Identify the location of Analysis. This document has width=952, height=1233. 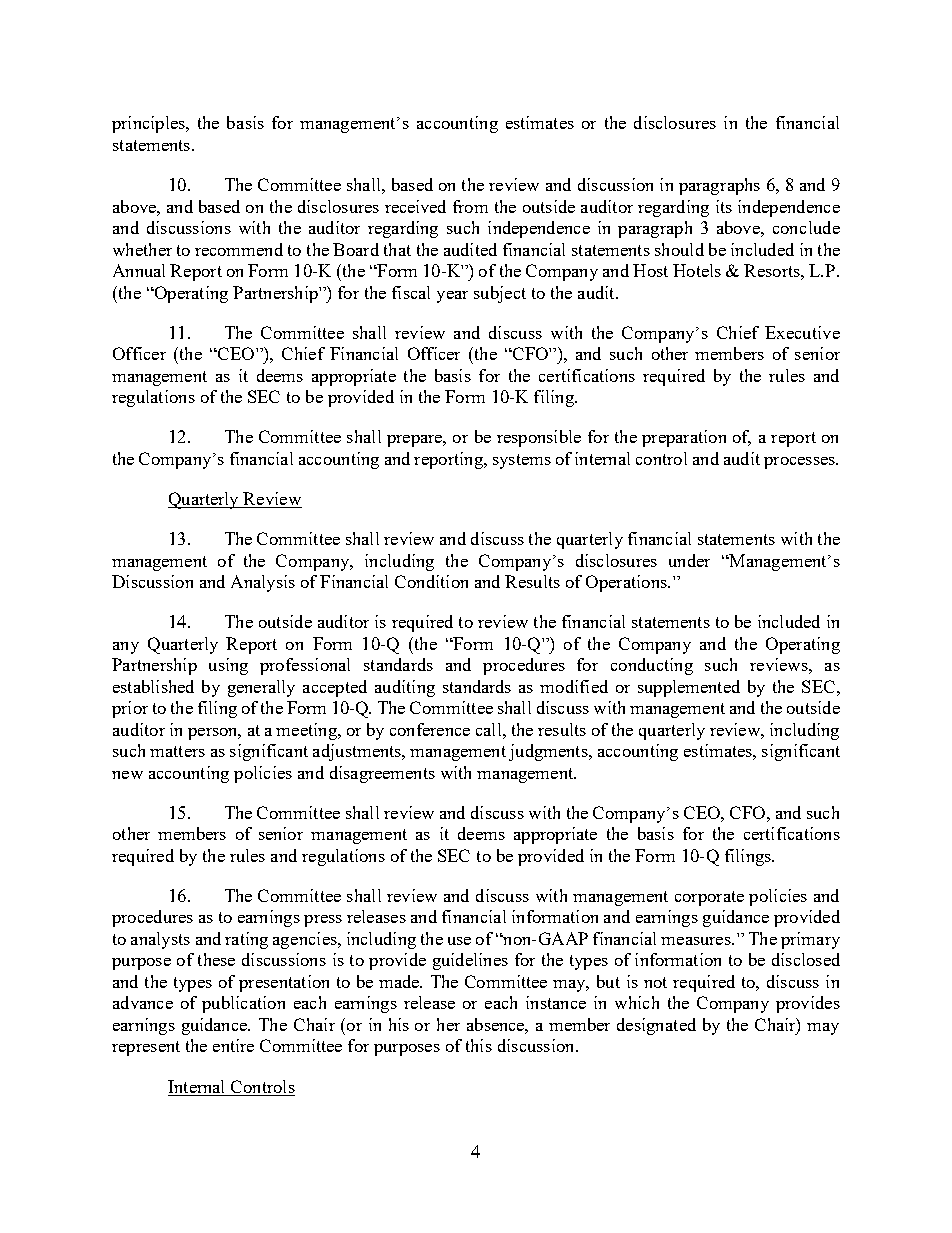
(263, 583).
